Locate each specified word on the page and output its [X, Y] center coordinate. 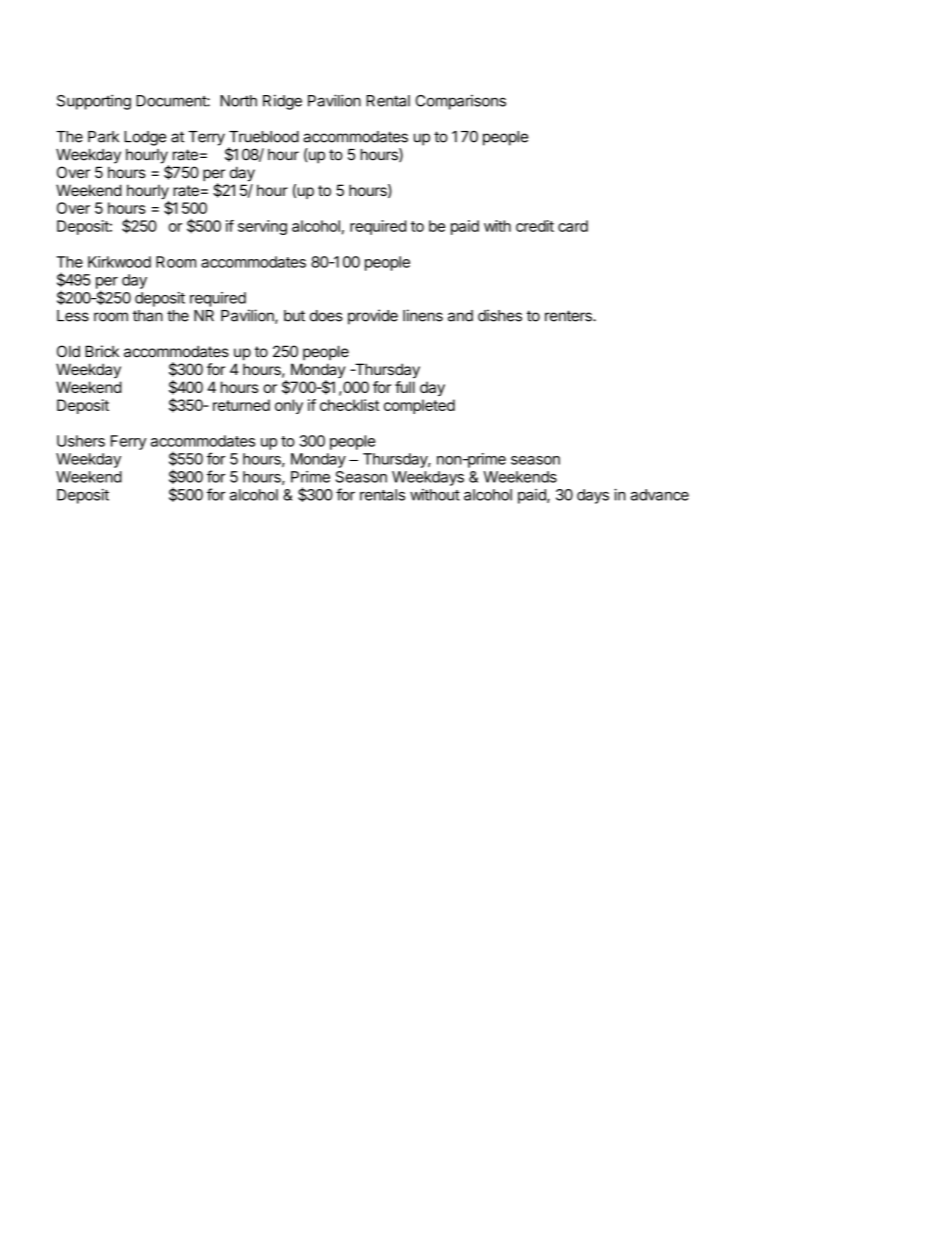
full [405, 387]
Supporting [94, 102]
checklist [349, 405]
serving [262, 227]
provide [373, 317]
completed [419, 406]
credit [535, 226]
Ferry [128, 442]
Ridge [282, 102]
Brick [102, 351]
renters [569, 316]
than [148, 316]
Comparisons [461, 102]
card [573, 226]
